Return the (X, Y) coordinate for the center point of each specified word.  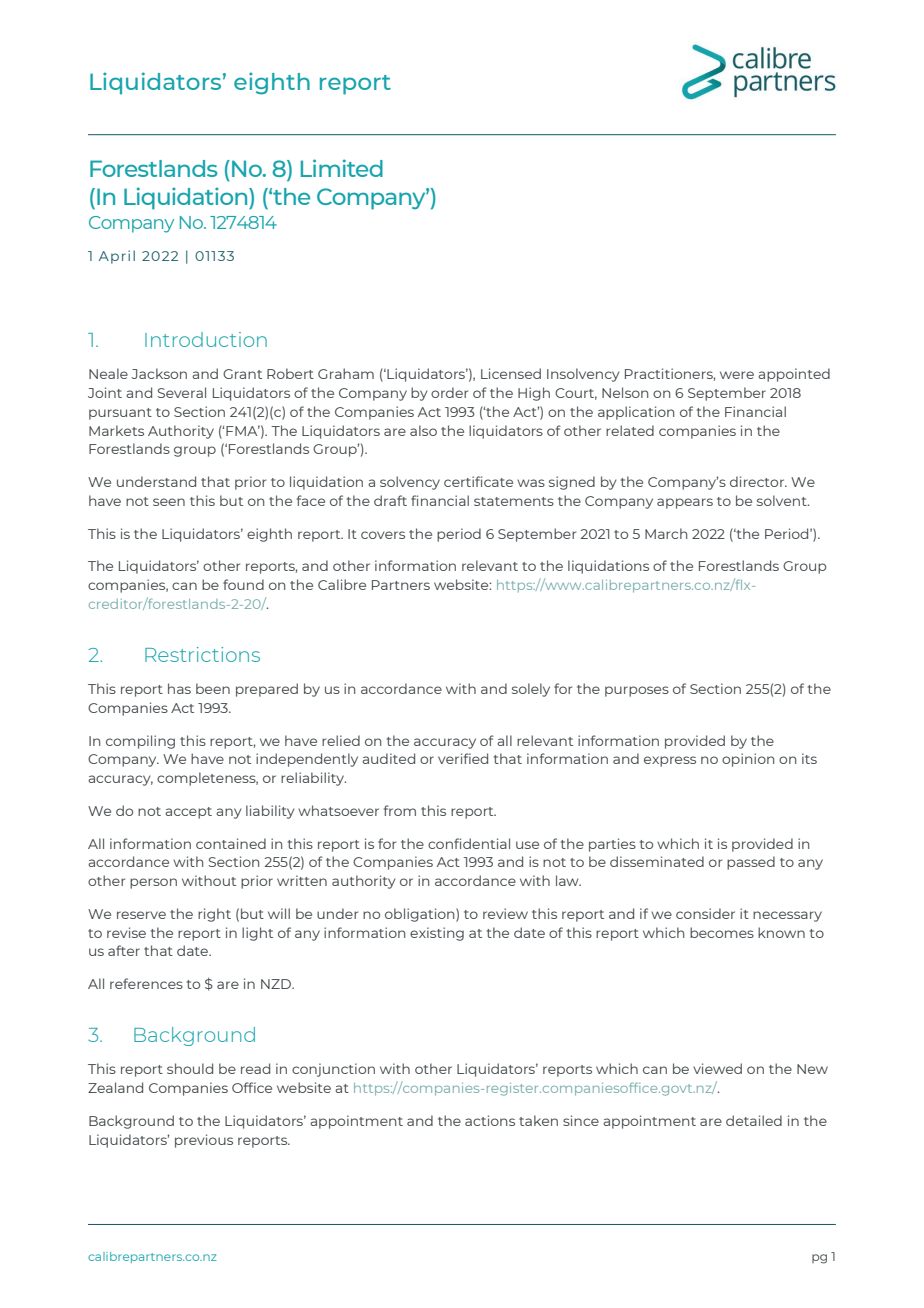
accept (188, 813)
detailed (754, 1120)
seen (169, 502)
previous (204, 1141)
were (737, 375)
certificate (478, 481)
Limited (342, 168)
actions (490, 1120)
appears (685, 503)
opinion (748, 760)
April (117, 257)
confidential (469, 843)
